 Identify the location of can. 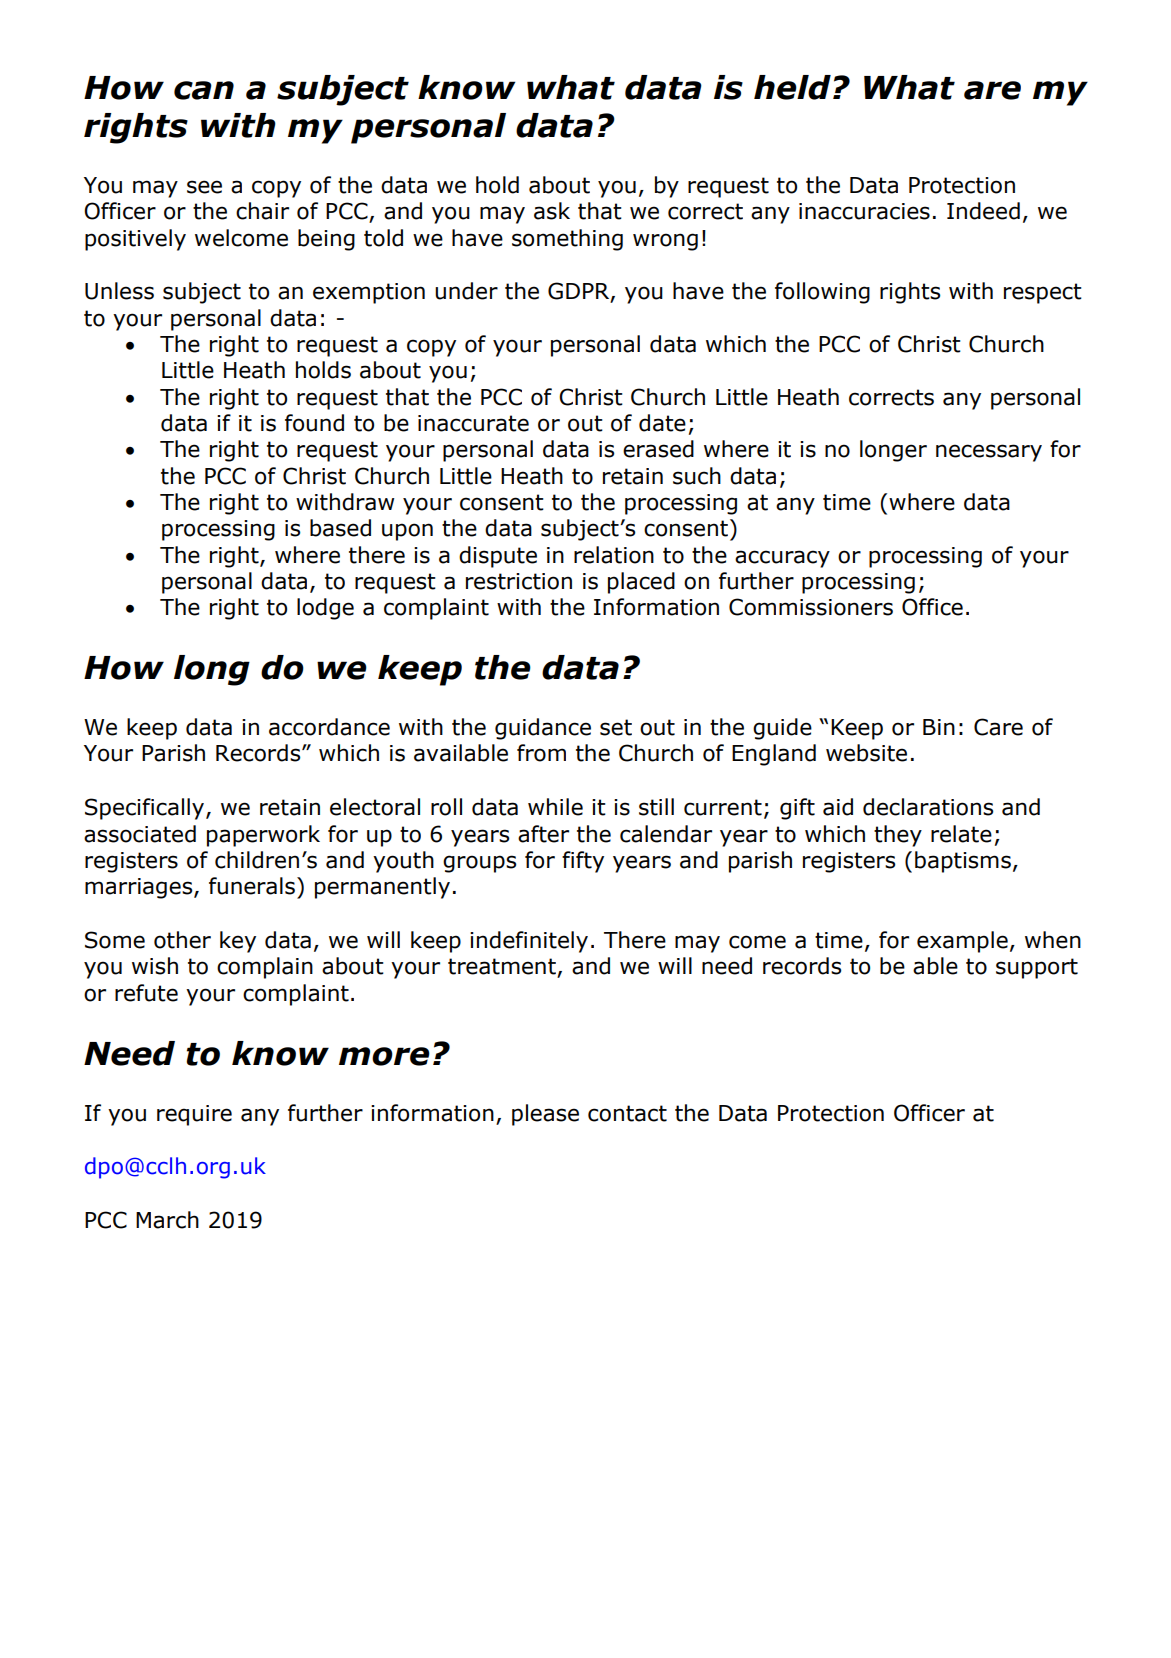
(204, 90).
